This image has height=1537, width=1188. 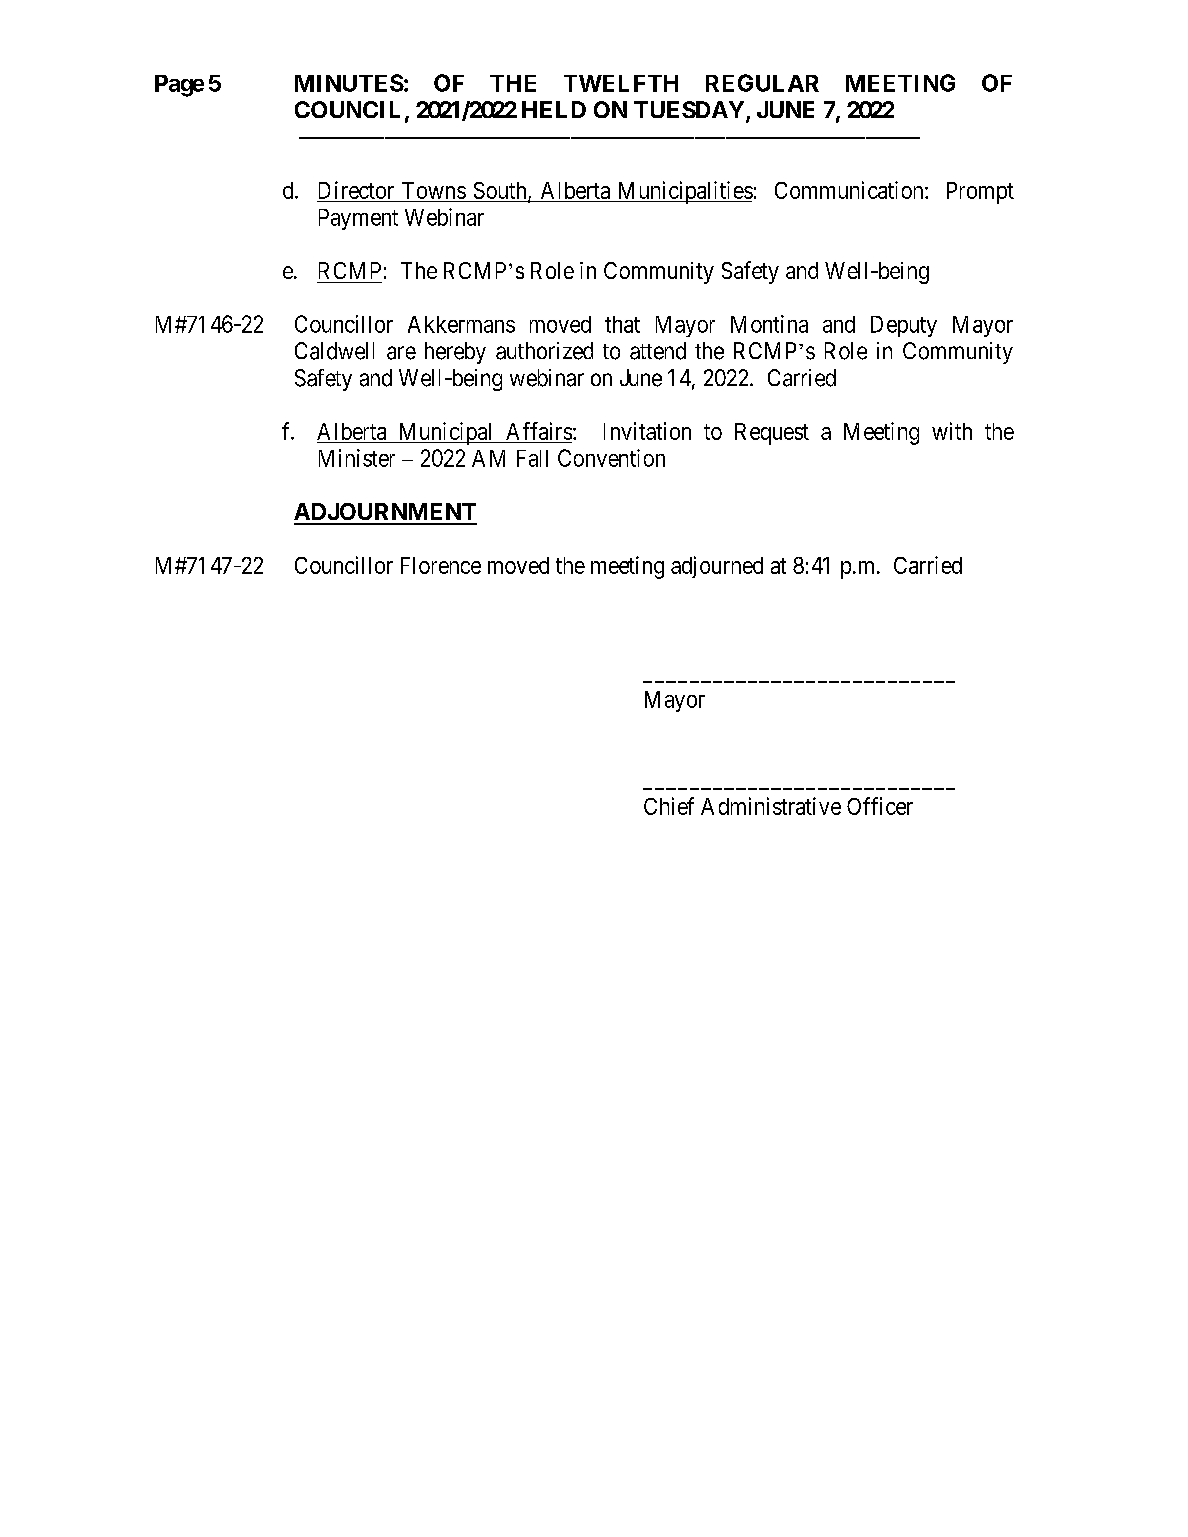 What do you see at coordinates (669, 806) in the image?
I see `Chief` at bounding box center [669, 806].
